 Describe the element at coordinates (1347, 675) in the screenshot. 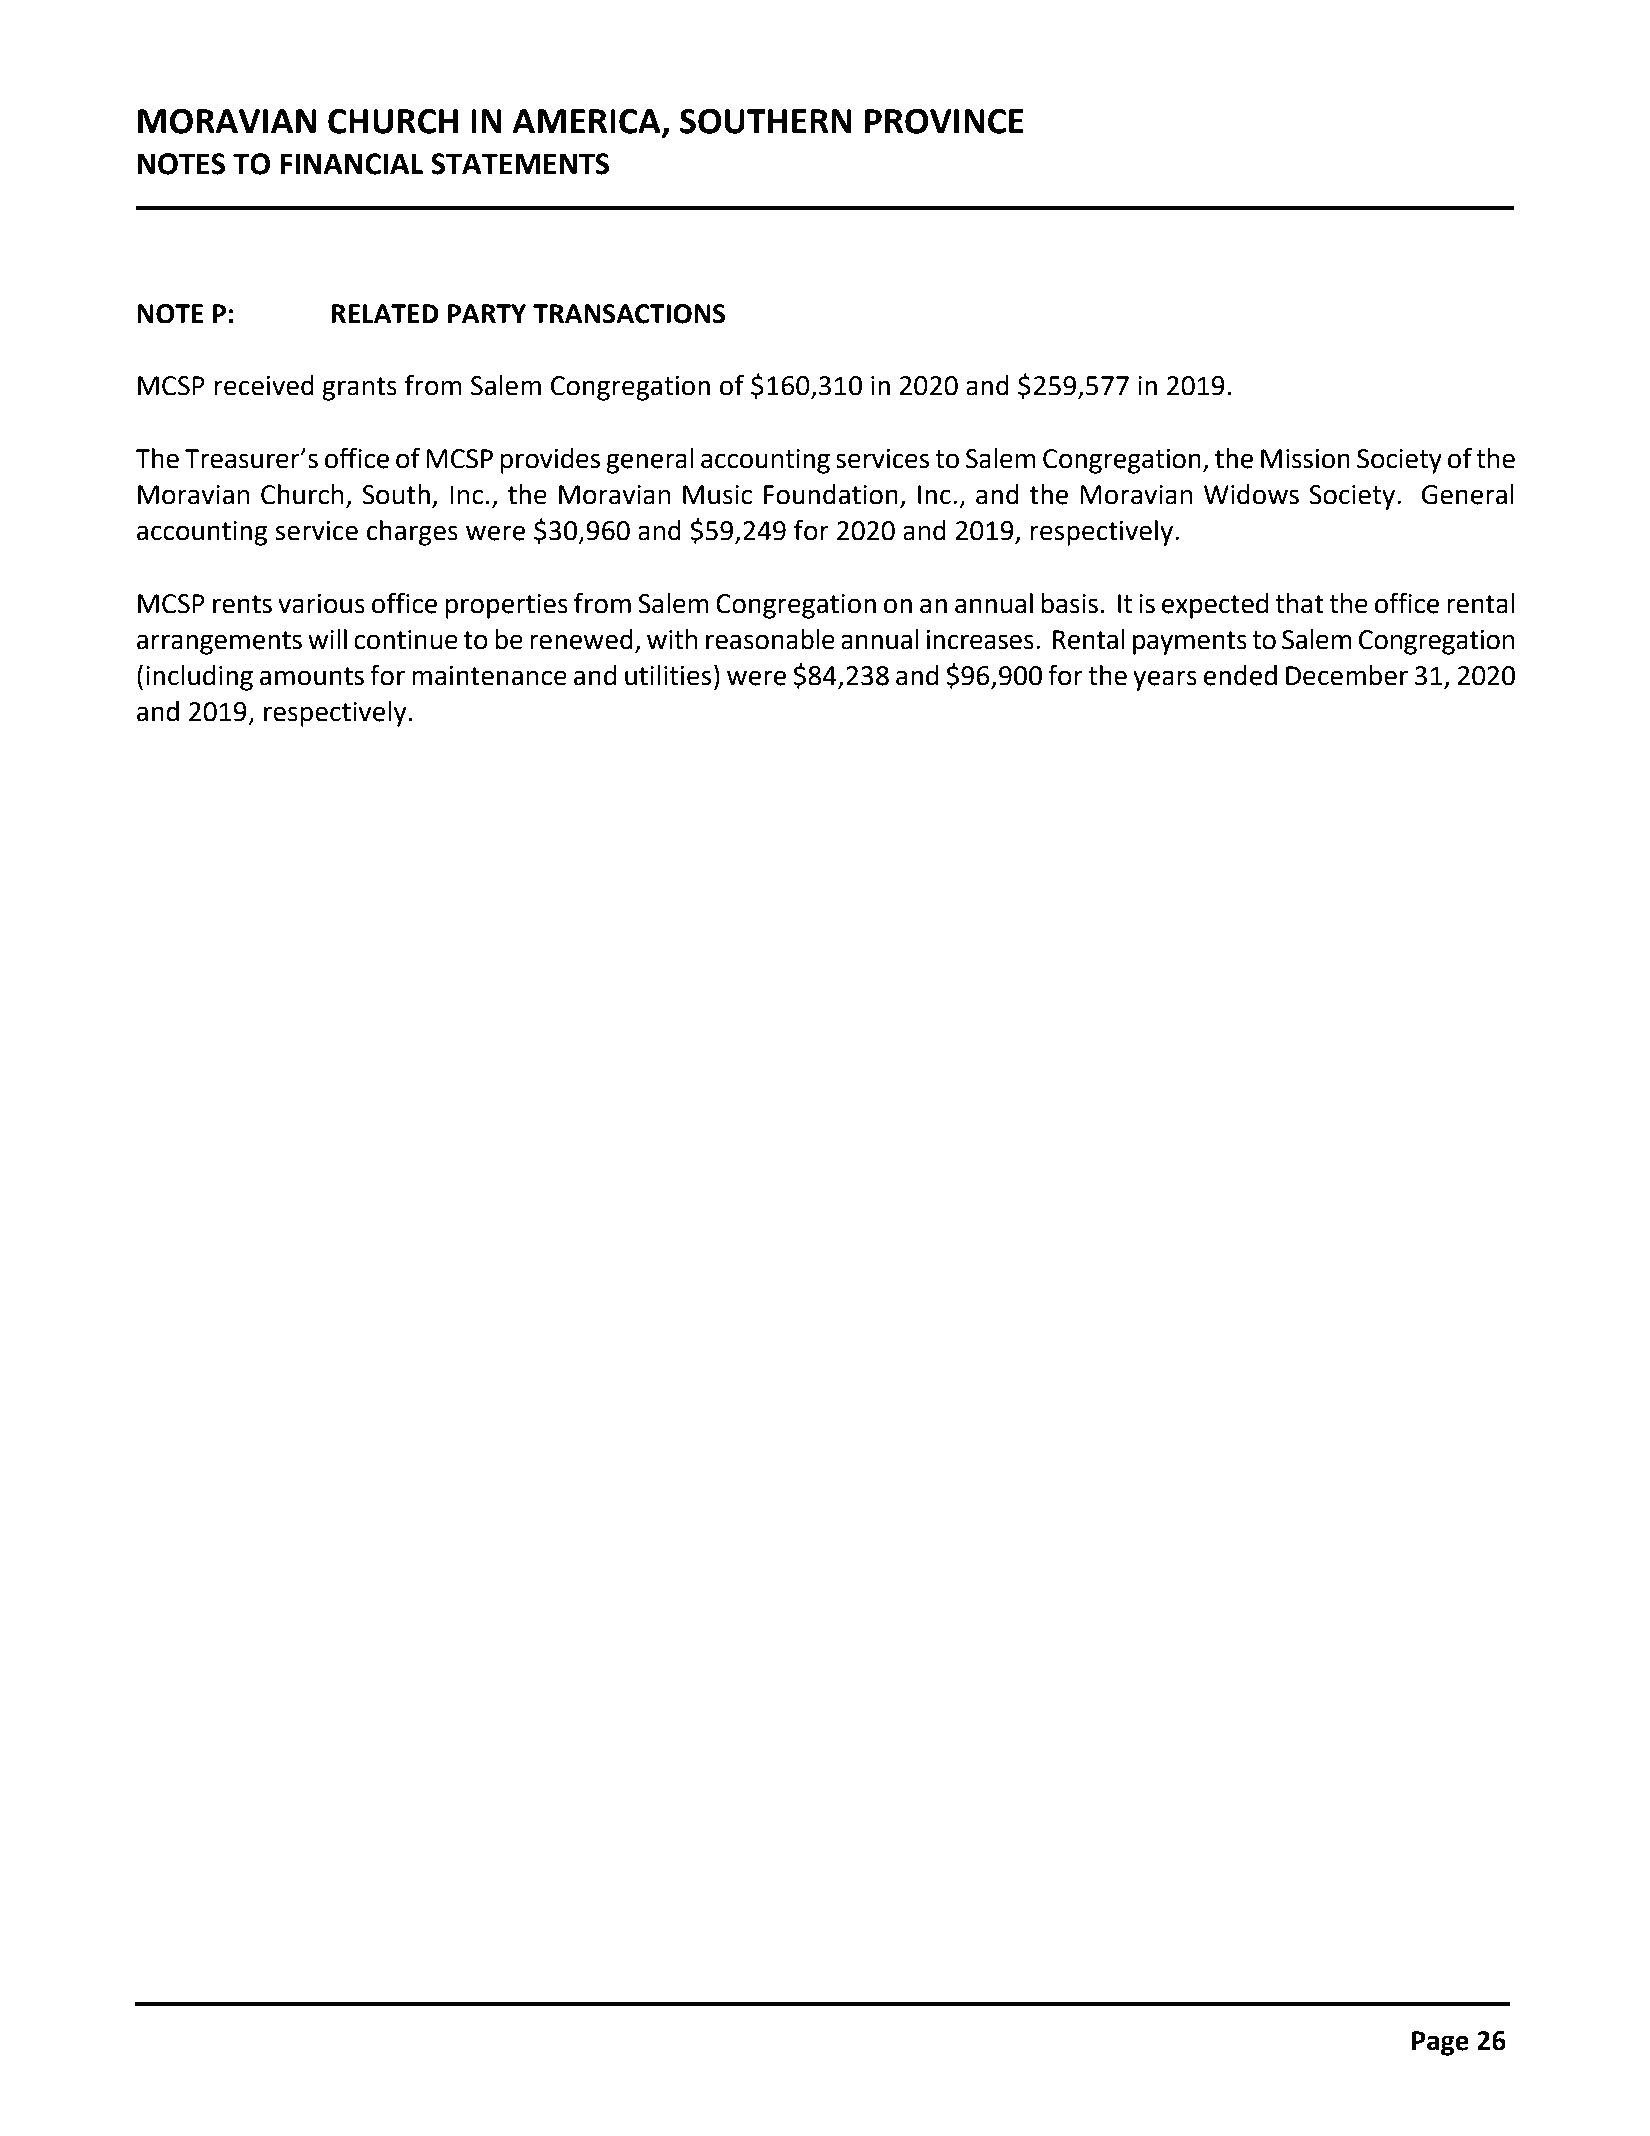

I see `December` at that location.
